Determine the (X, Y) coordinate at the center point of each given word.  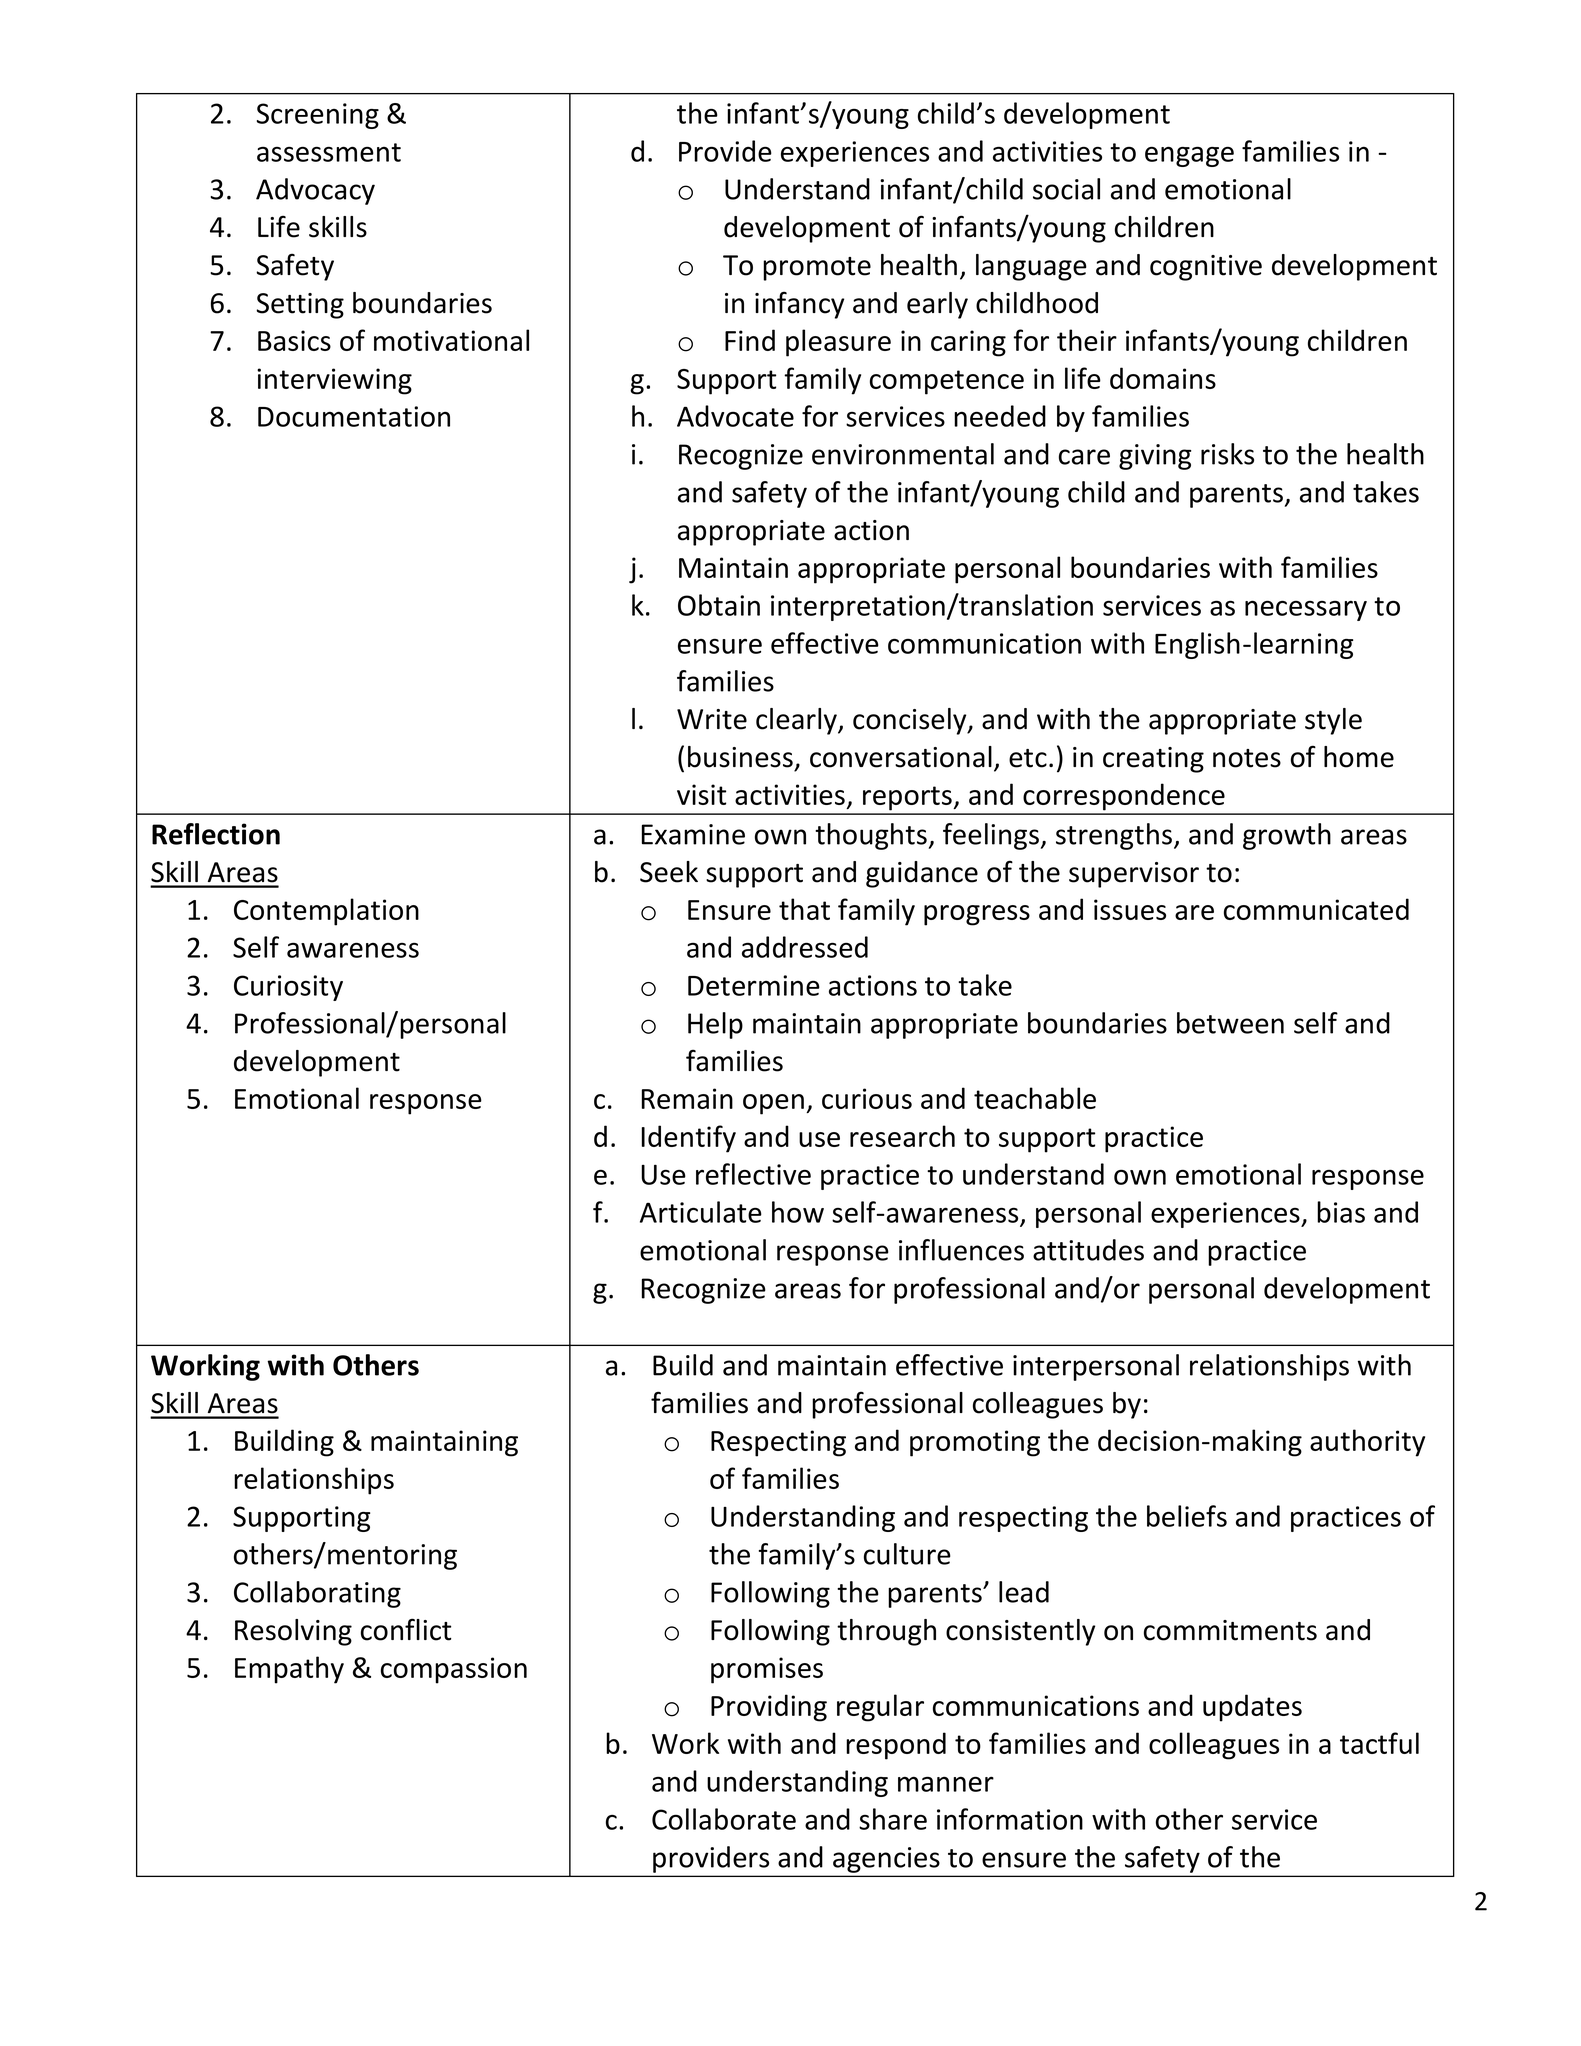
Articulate (701, 1212)
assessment (329, 152)
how (798, 1212)
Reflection (216, 834)
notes (1247, 758)
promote (817, 269)
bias (1341, 1212)
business (740, 757)
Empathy (289, 1670)
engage (1189, 156)
